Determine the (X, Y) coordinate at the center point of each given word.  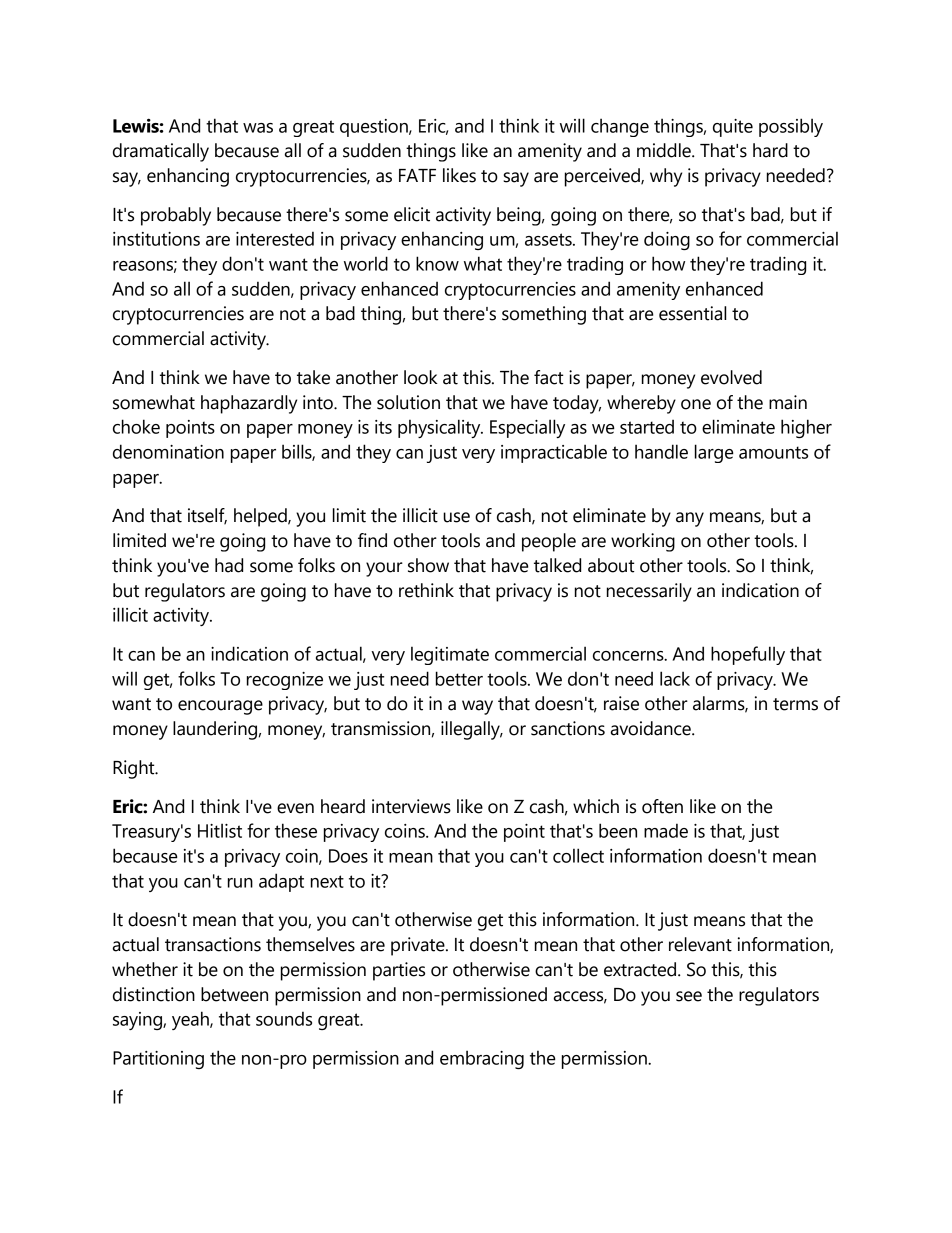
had (229, 565)
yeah (191, 1020)
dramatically (161, 152)
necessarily (649, 592)
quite (733, 128)
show (428, 565)
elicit (412, 214)
